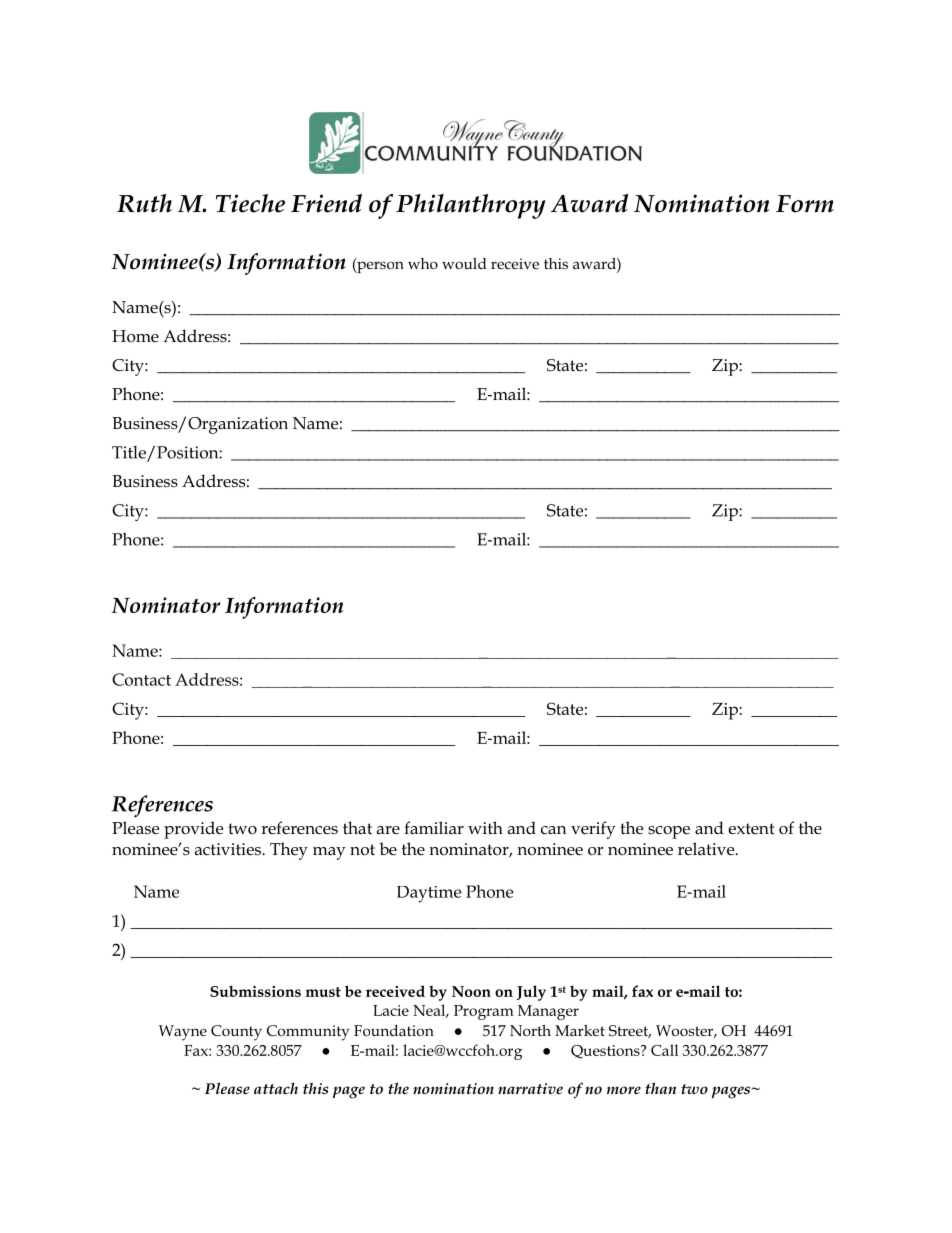  Describe the element at coordinates (144, 203) in the image. I see `Ruth` at that location.
